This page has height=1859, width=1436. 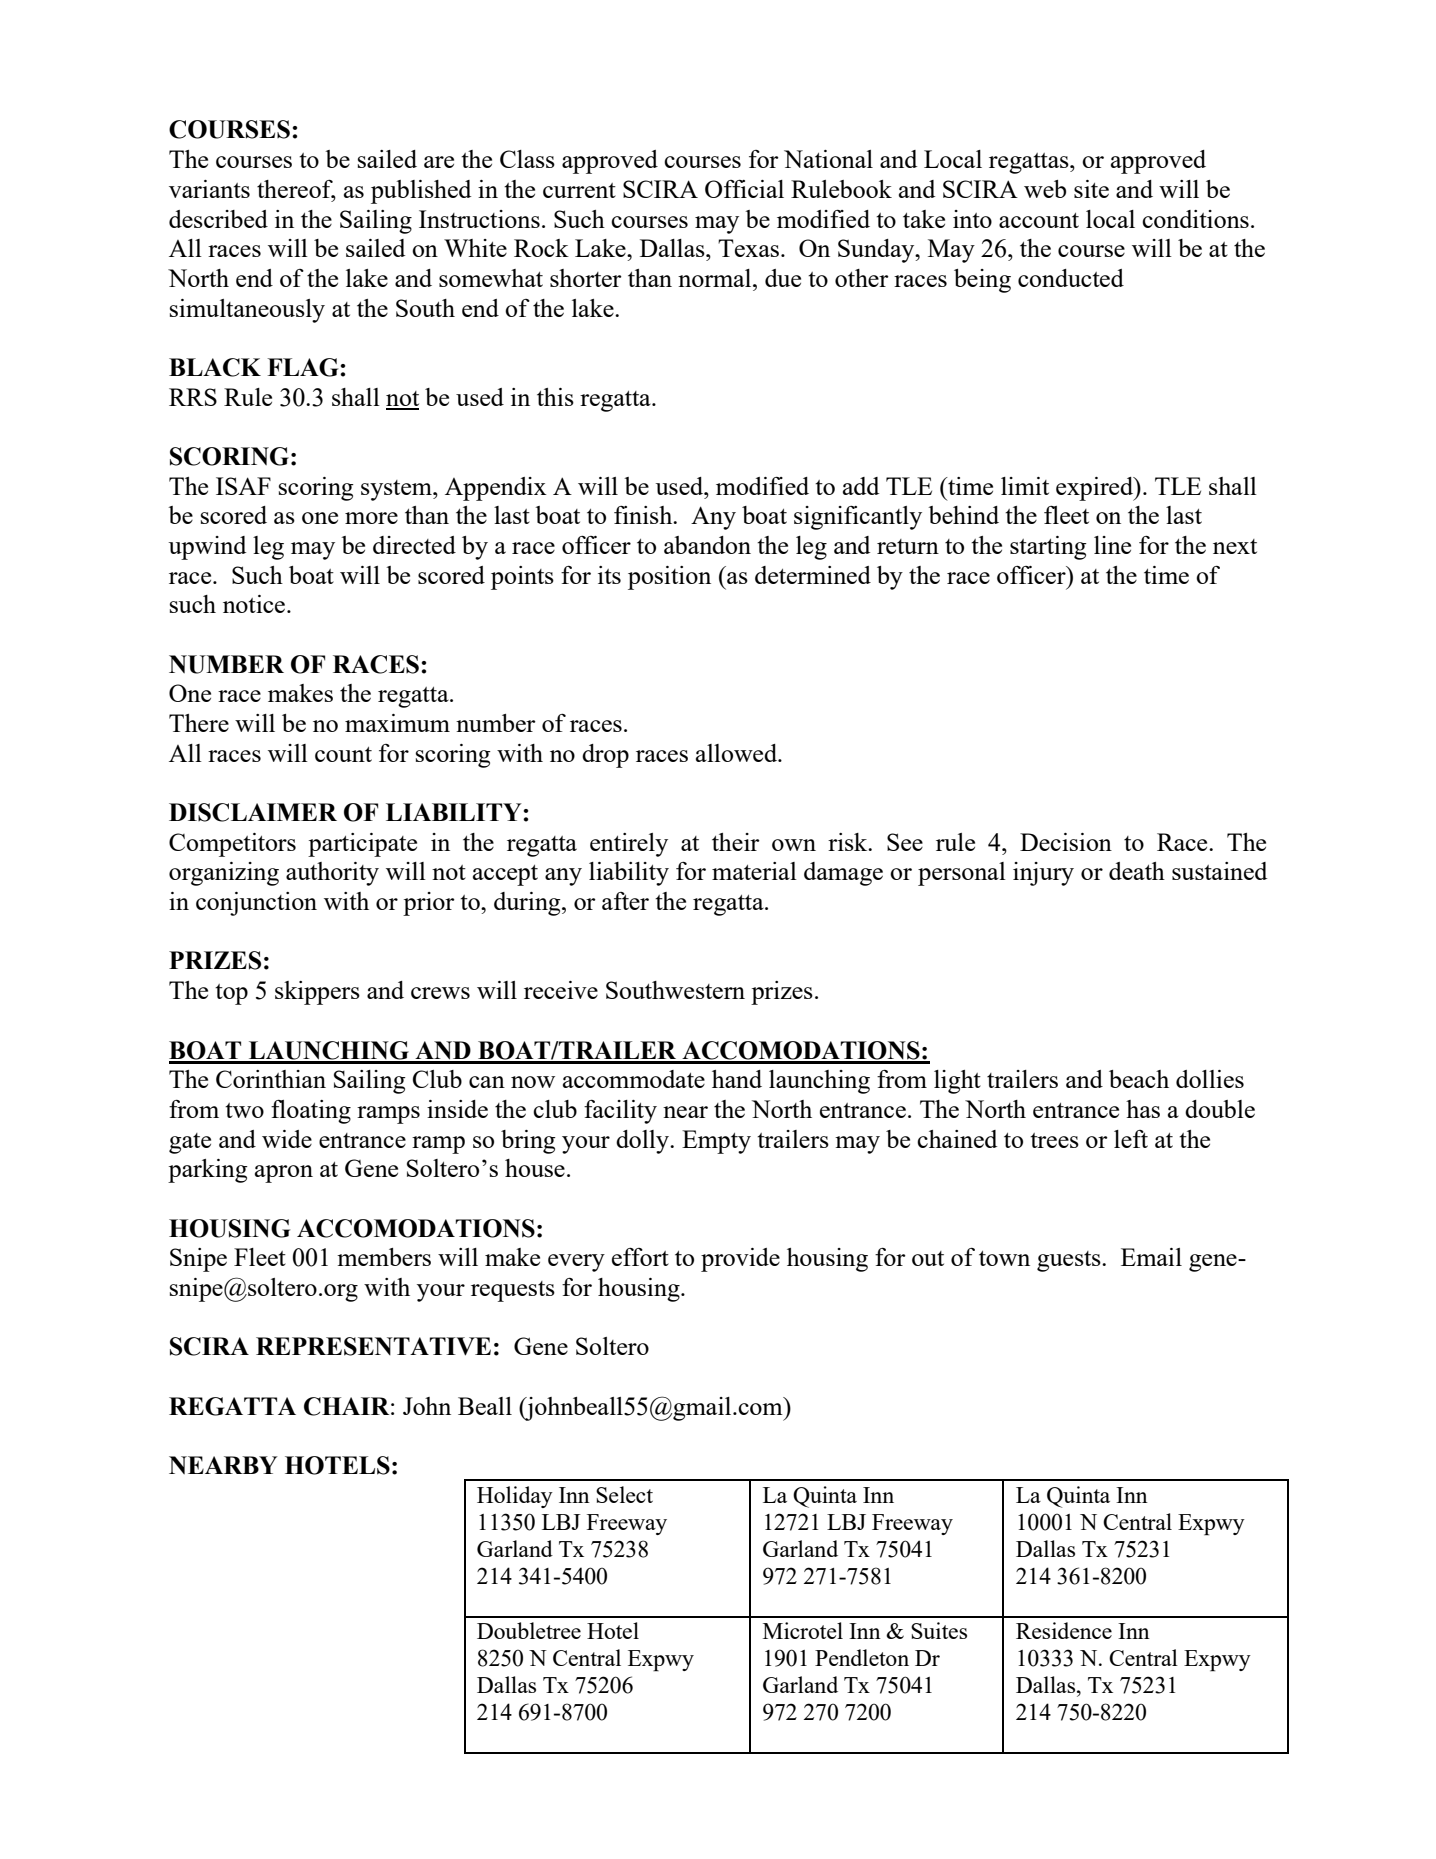 I want to click on Official, so click(x=744, y=189).
